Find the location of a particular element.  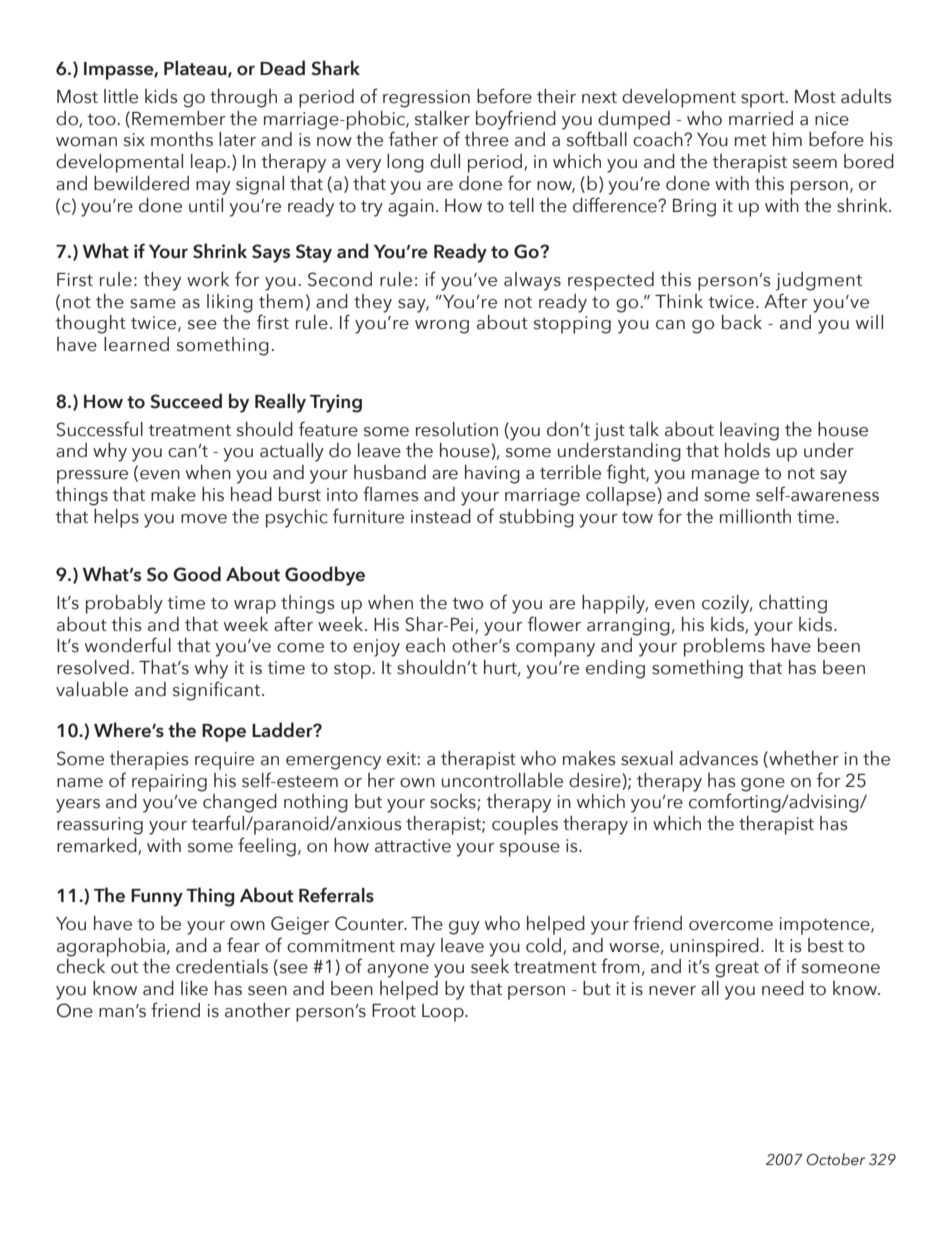

wrong is located at coordinates (442, 327).
